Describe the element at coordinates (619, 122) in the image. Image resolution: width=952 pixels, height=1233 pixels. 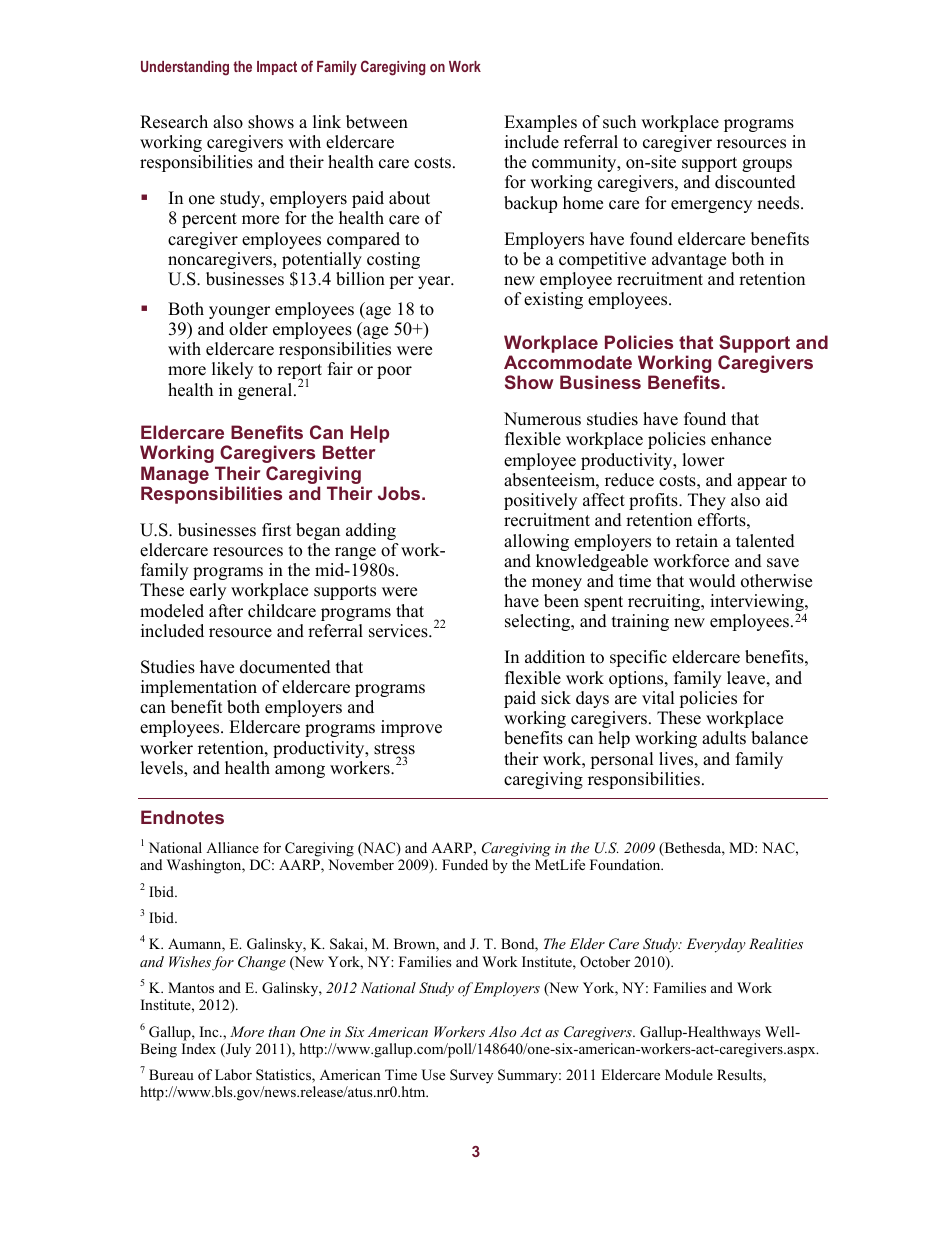
I see `such` at that location.
